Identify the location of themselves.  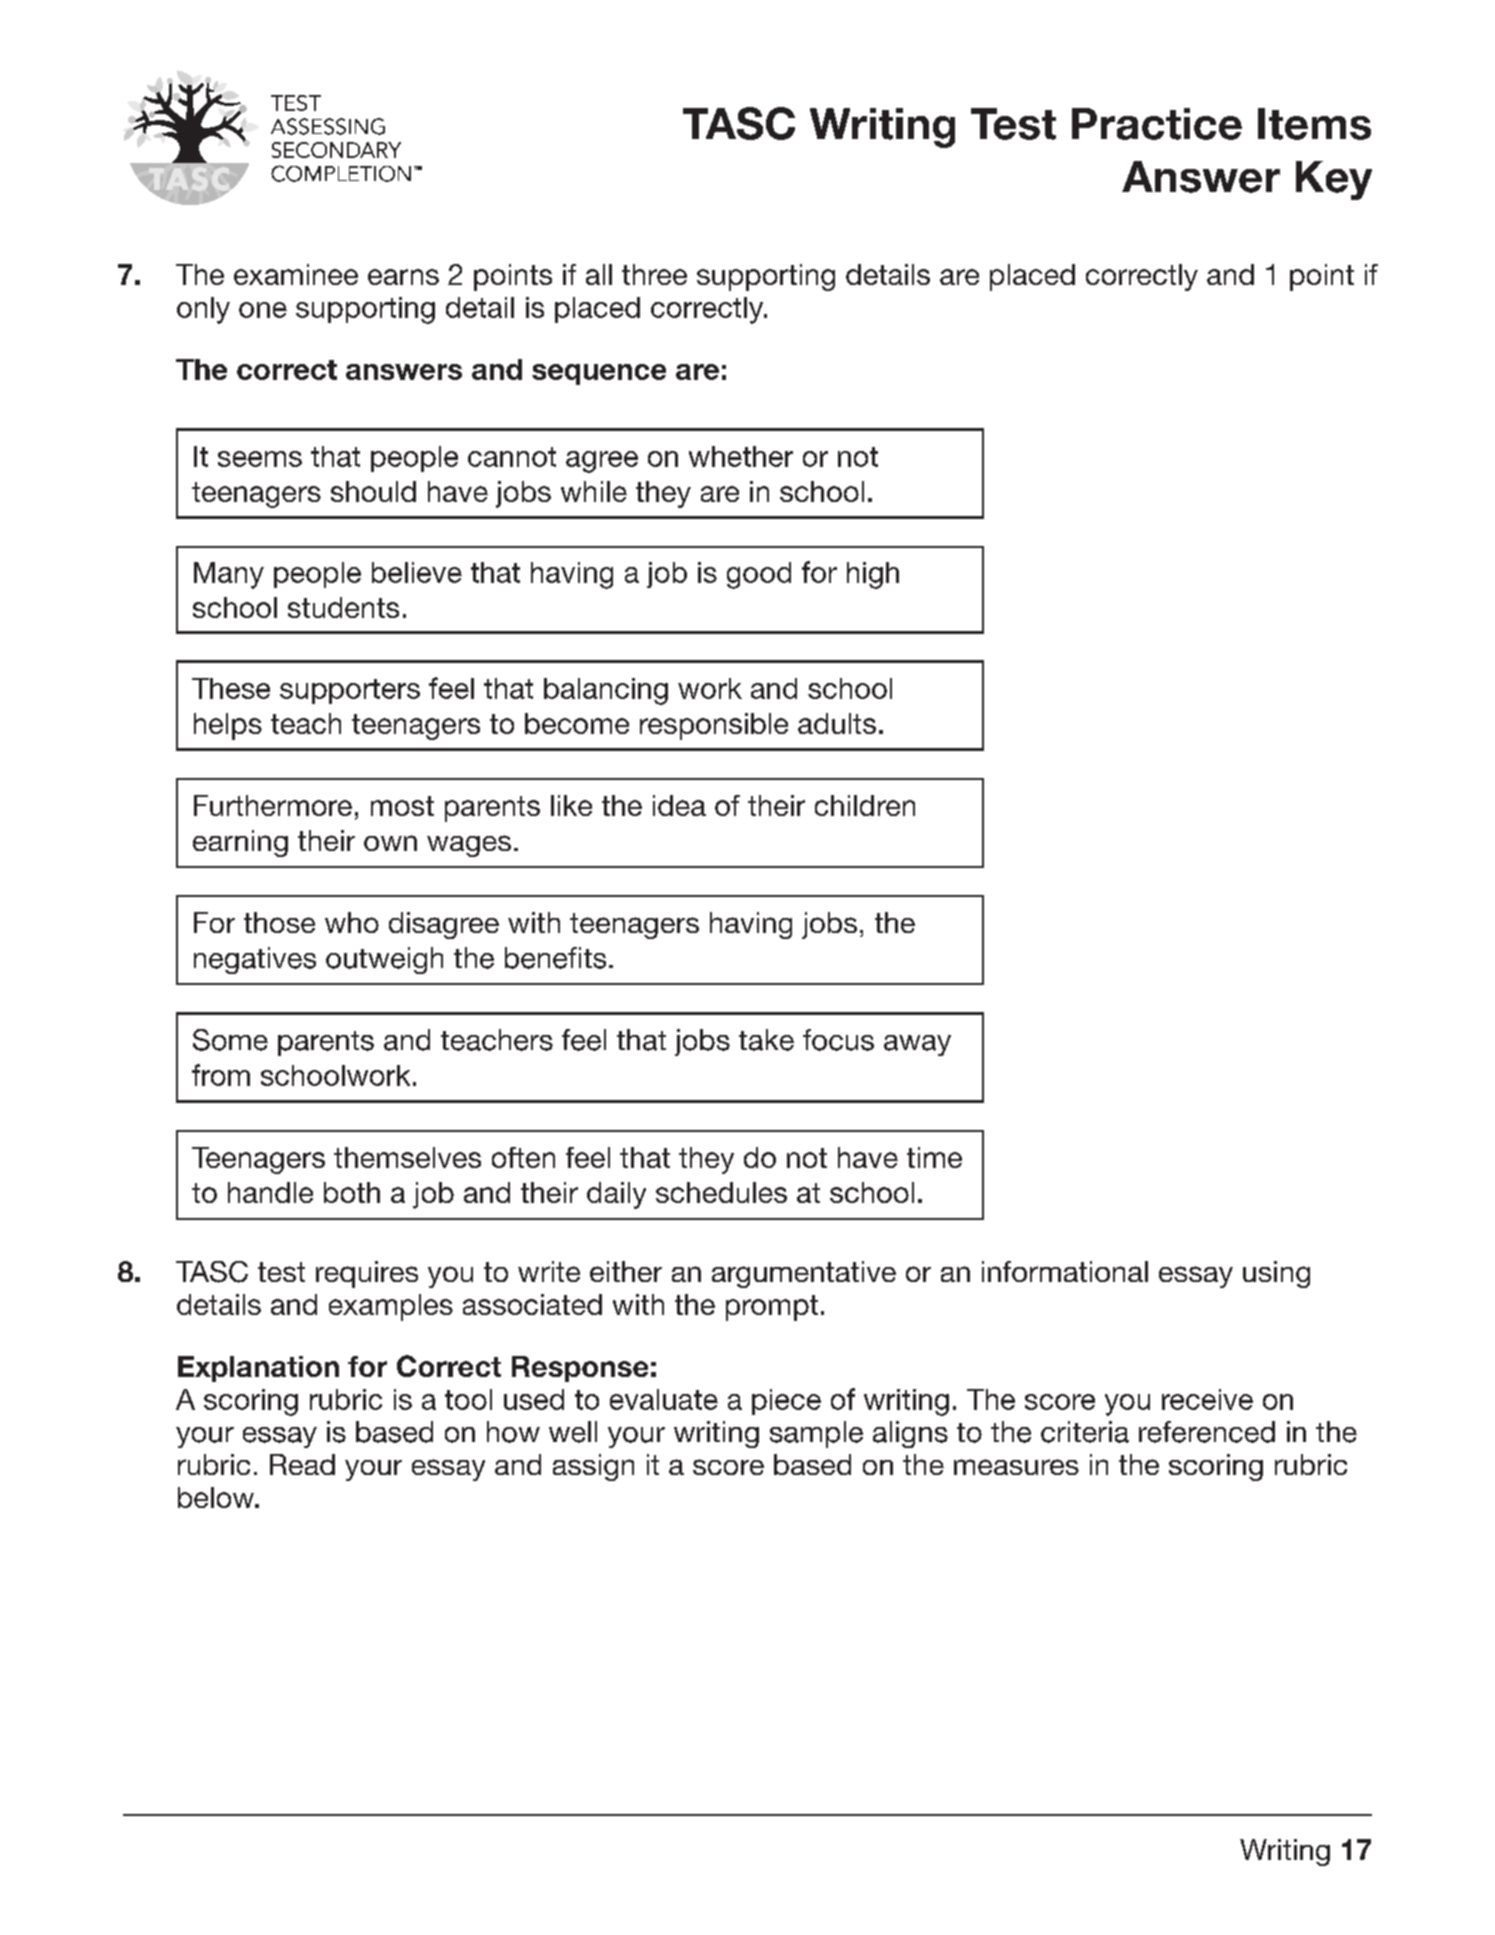
(407, 1157).
